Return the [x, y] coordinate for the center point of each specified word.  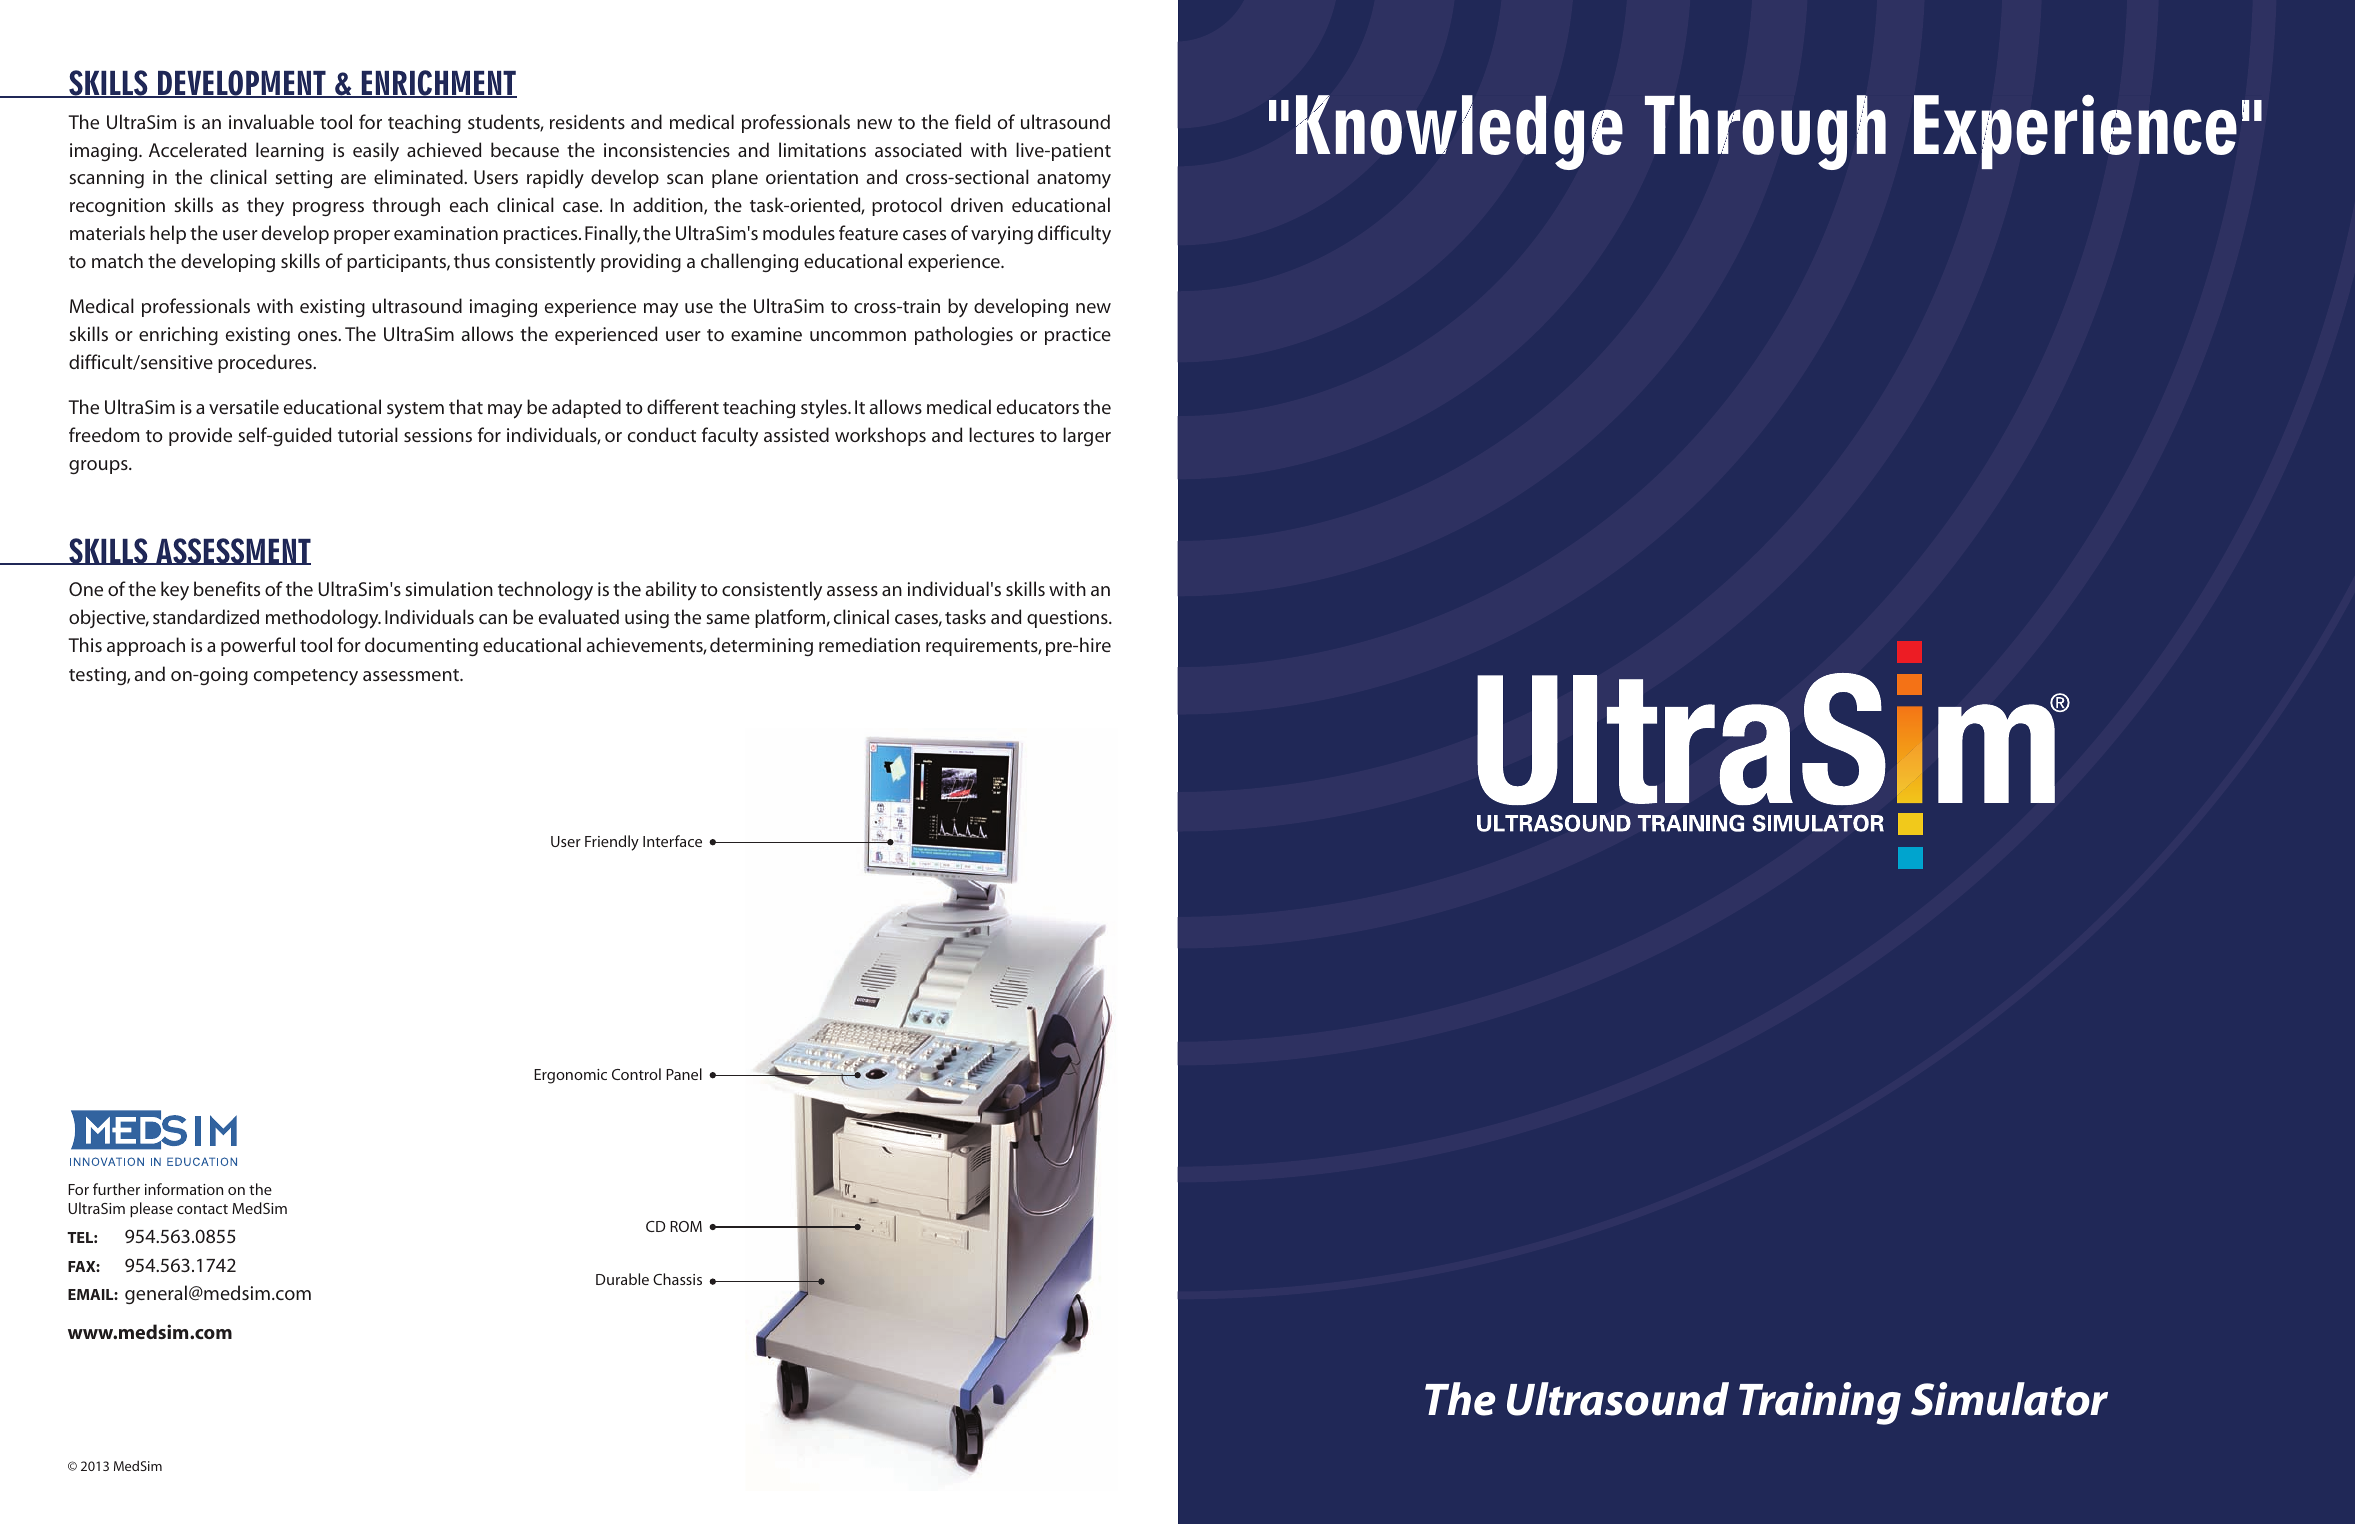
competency [306, 677]
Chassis [677, 1279]
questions [1068, 619]
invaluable [271, 121]
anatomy [1074, 180]
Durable [622, 1279]
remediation [869, 644]
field [972, 121]
